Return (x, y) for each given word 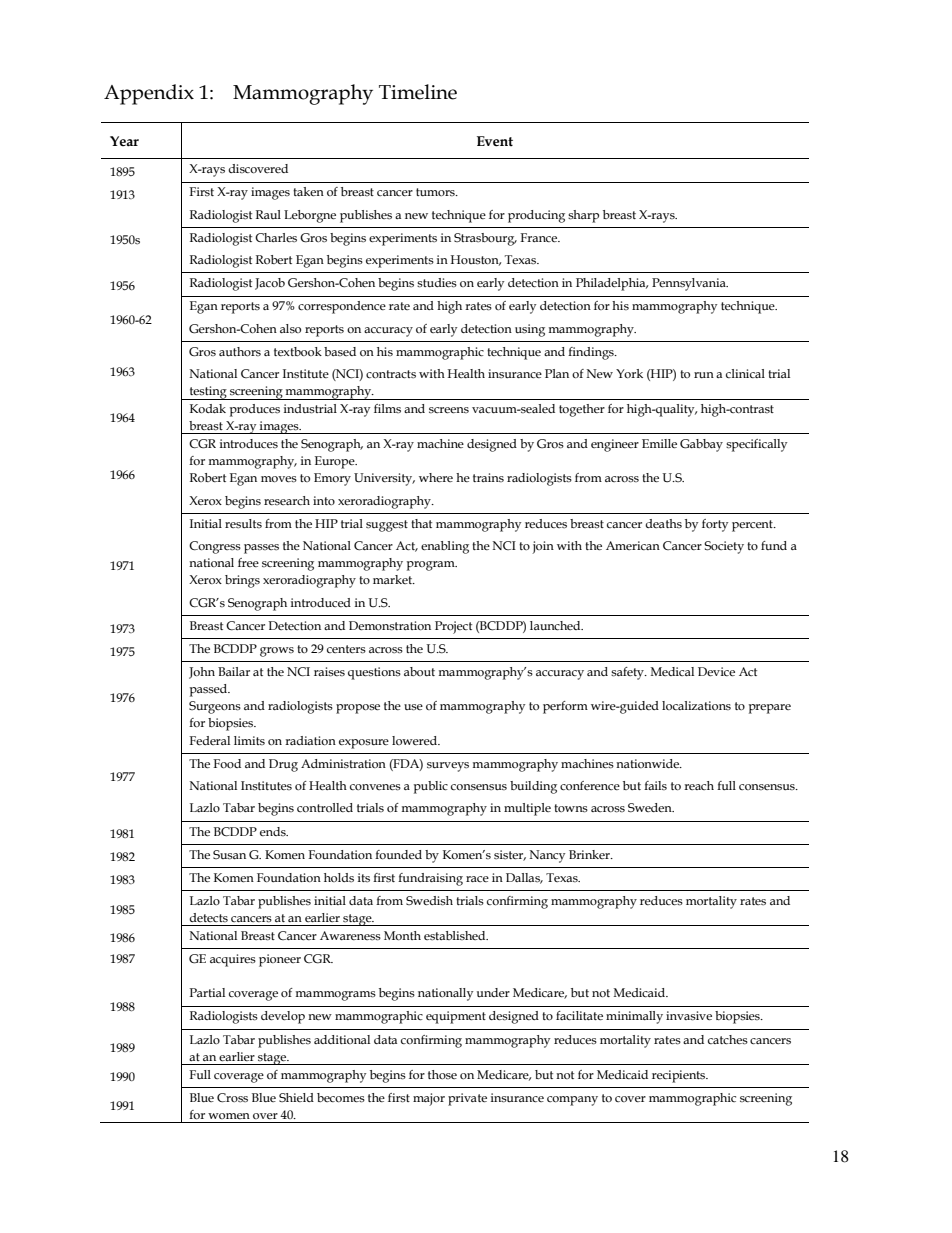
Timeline (418, 92)
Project (453, 627)
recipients (680, 1076)
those (442, 1074)
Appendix (149, 94)
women (229, 1116)
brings (242, 581)
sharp (583, 216)
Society (724, 547)
